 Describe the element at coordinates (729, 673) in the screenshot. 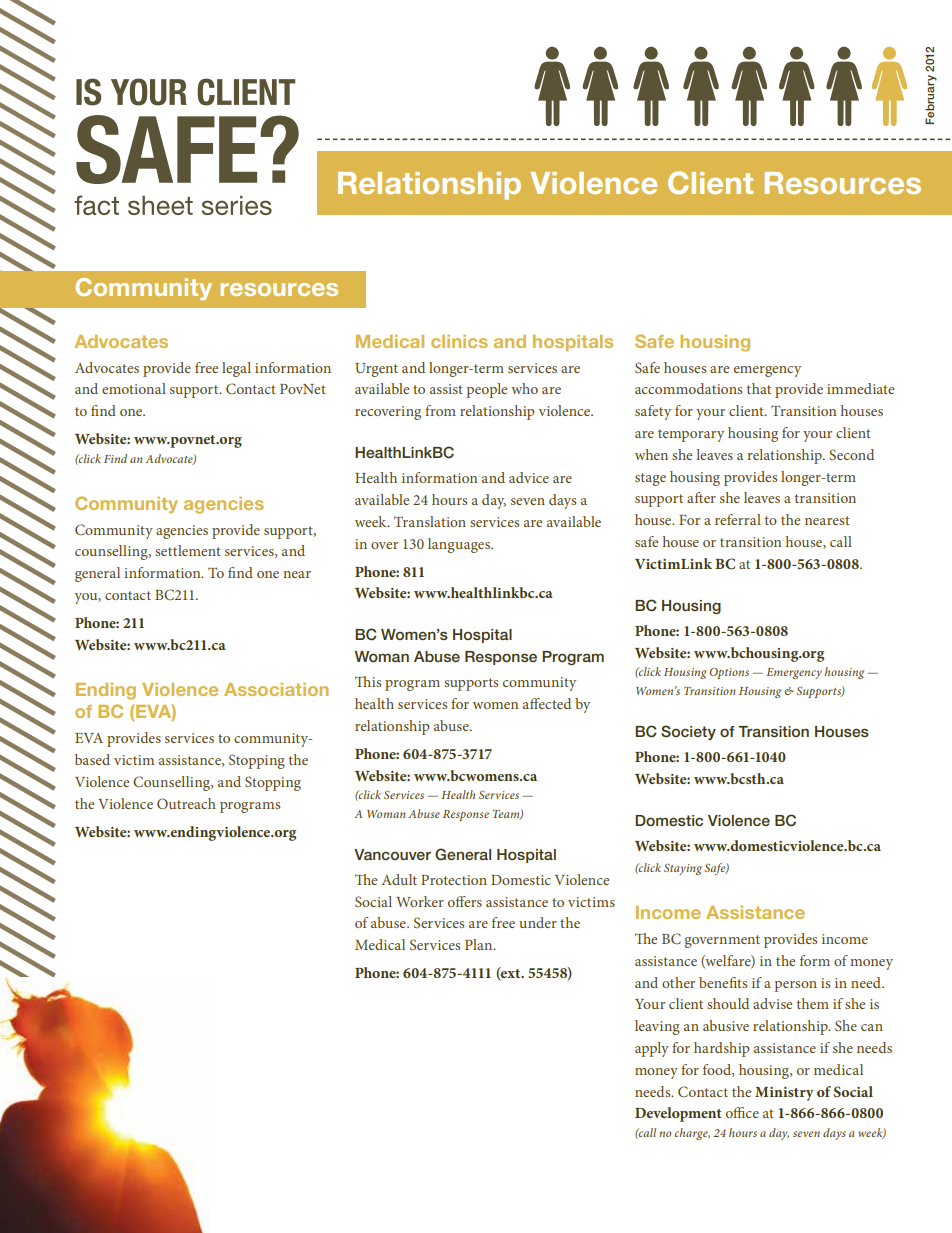

I see `Options` at that location.
